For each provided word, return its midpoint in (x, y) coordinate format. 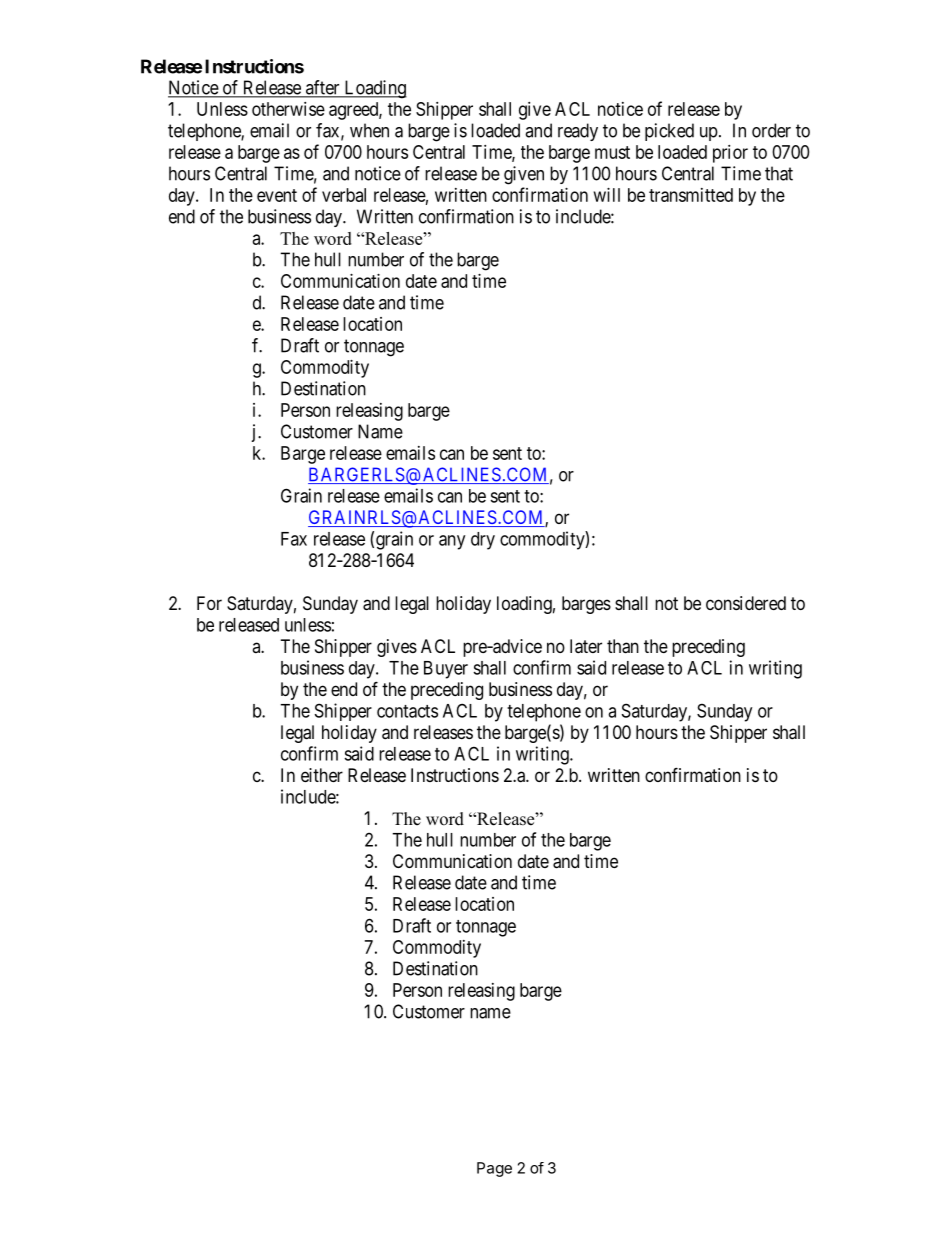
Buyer (446, 670)
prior (730, 154)
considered (746, 603)
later (586, 646)
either (322, 775)
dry (483, 541)
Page (494, 1169)
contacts (407, 711)
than (623, 646)
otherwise (288, 109)
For (209, 603)
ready (578, 132)
